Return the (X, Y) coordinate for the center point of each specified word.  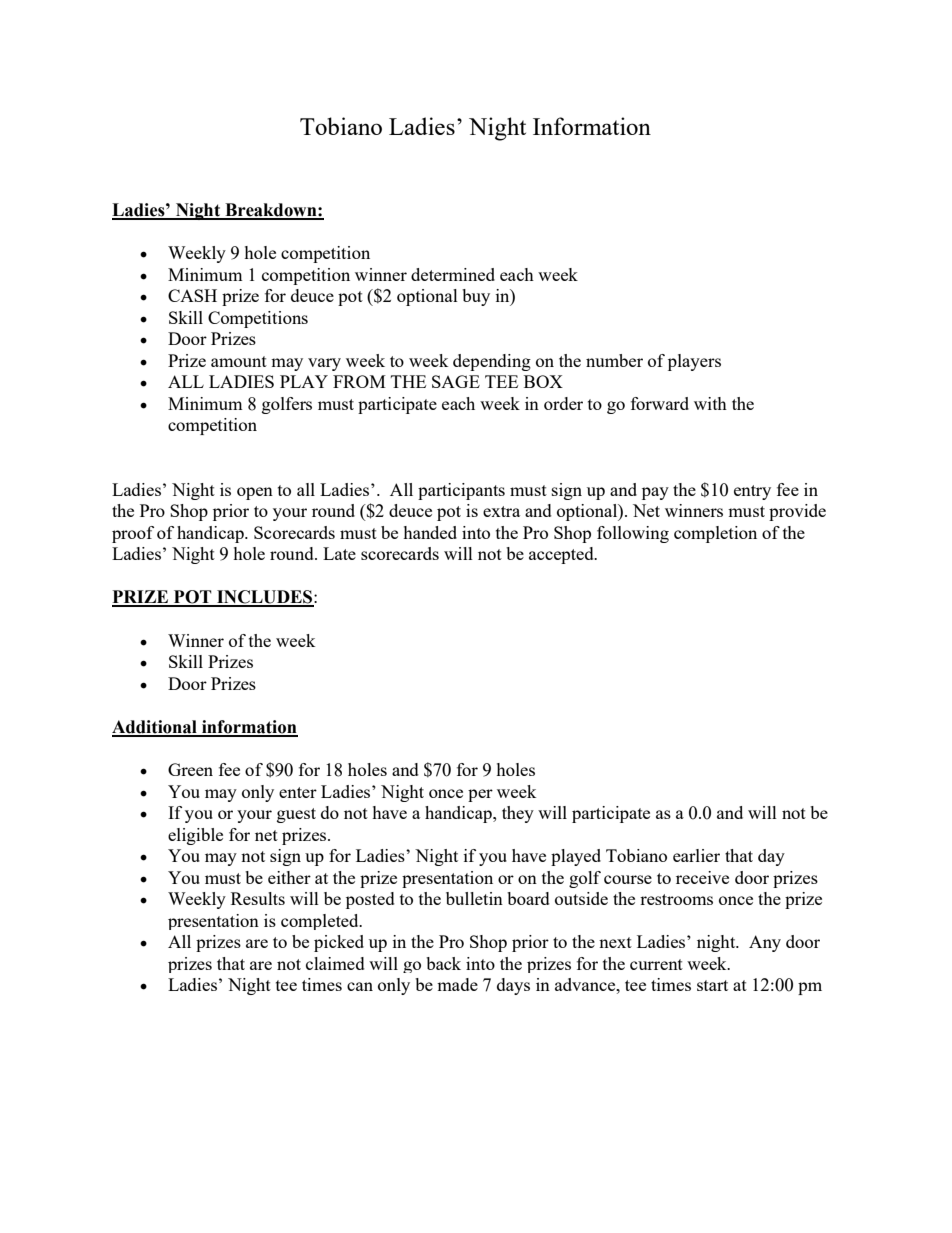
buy (476, 297)
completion (715, 534)
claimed (335, 963)
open (255, 493)
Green (190, 769)
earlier (696, 855)
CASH (192, 295)
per (480, 795)
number (614, 360)
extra (501, 511)
